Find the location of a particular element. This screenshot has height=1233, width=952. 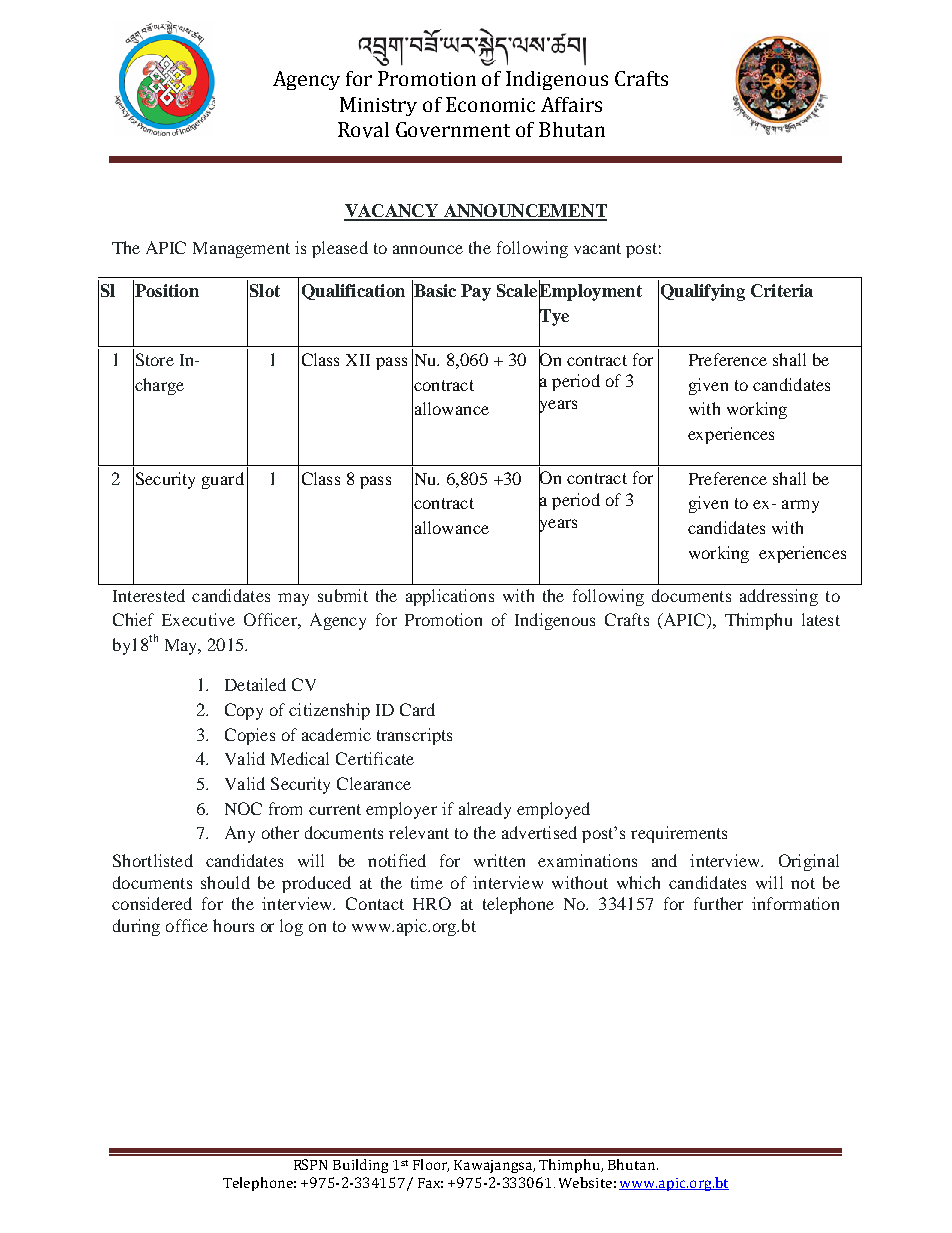

Card is located at coordinates (417, 709).
